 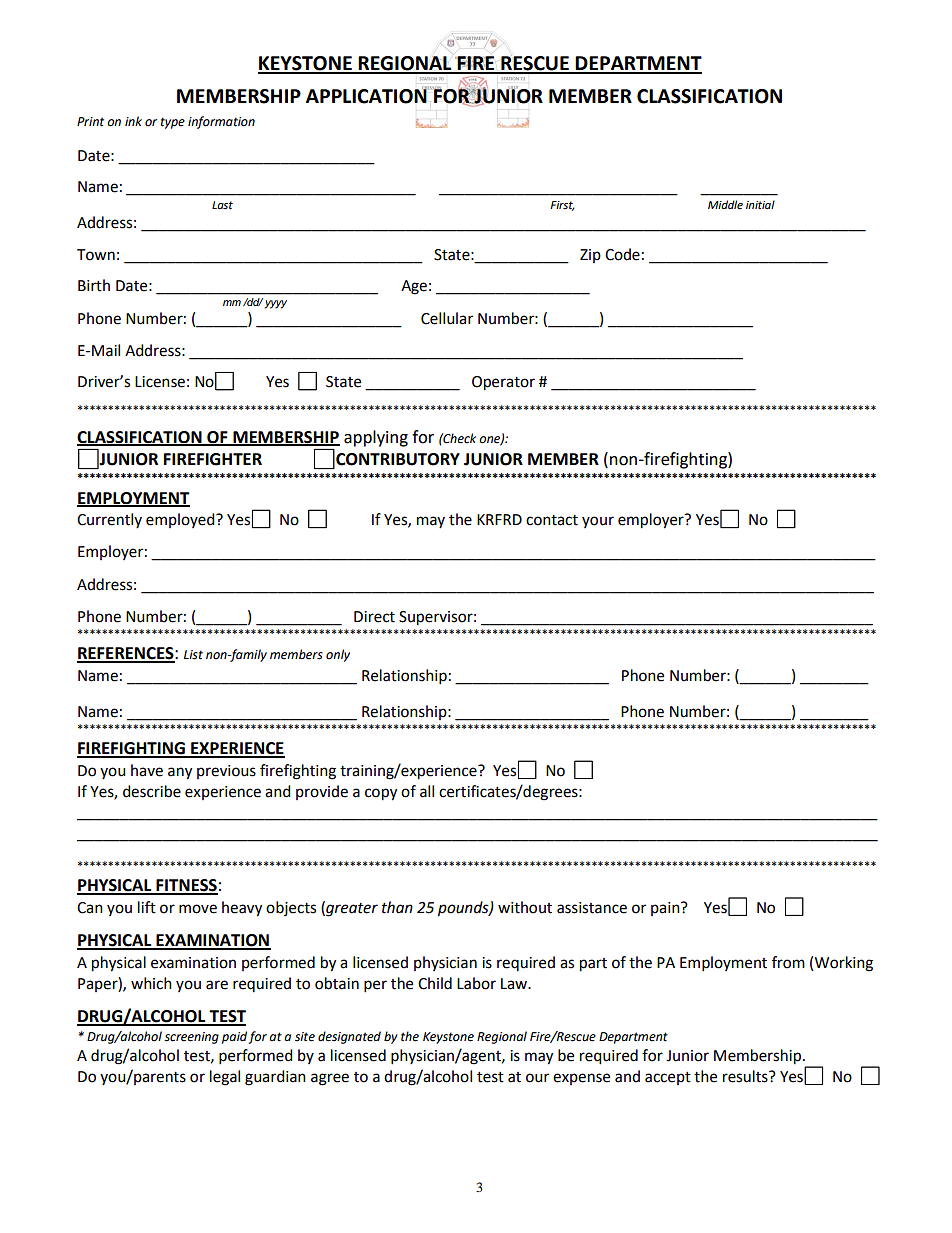 I want to click on type, so click(x=173, y=123).
